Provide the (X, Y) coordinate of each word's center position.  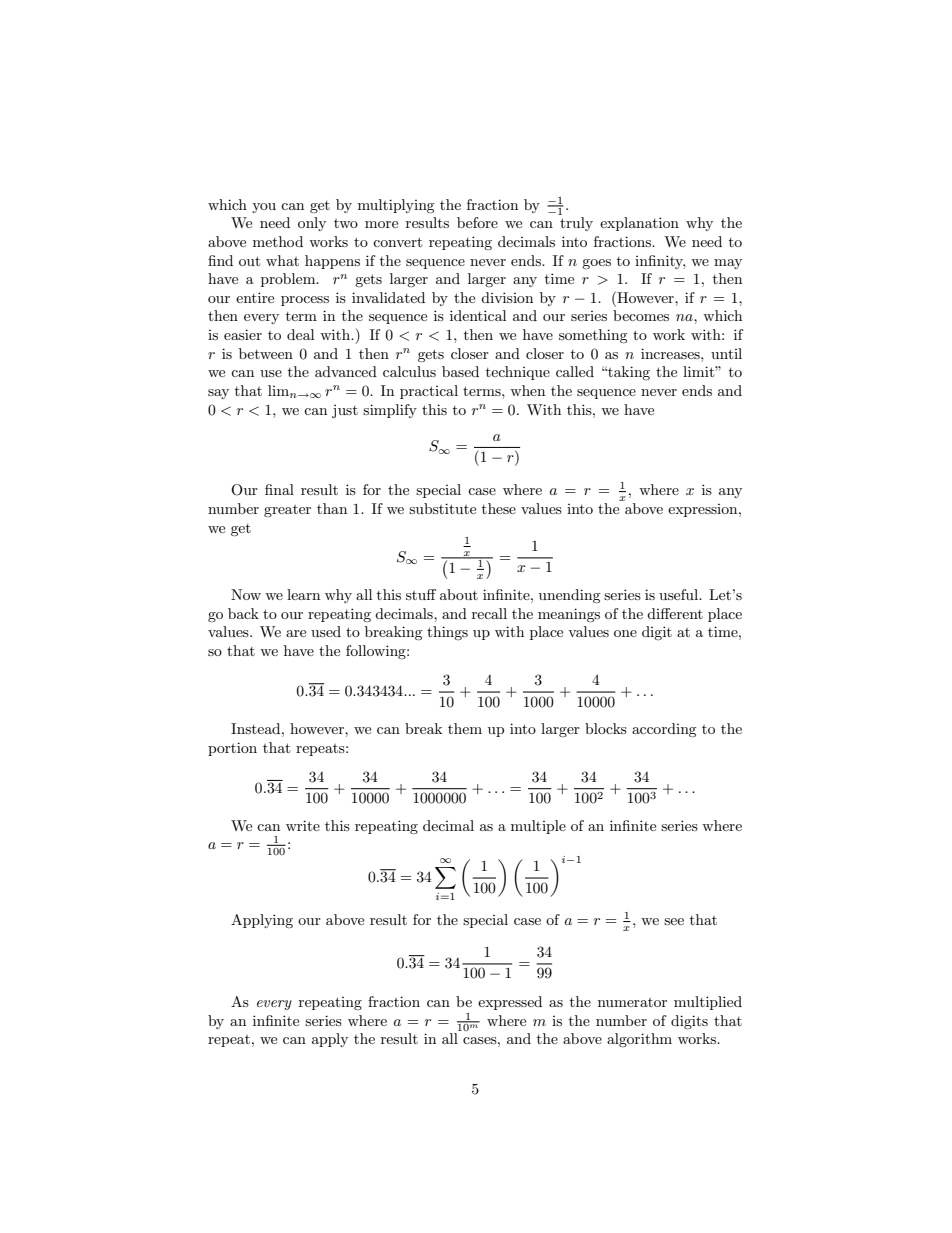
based (460, 371)
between (266, 353)
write (303, 825)
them (465, 728)
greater (287, 511)
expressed (510, 1003)
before (477, 222)
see (674, 921)
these (499, 508)
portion (232, 749)
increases (671, 353)
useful (680, 594)
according (664, 730)
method (278, 241)
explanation (639, 224)
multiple (538, 827)
